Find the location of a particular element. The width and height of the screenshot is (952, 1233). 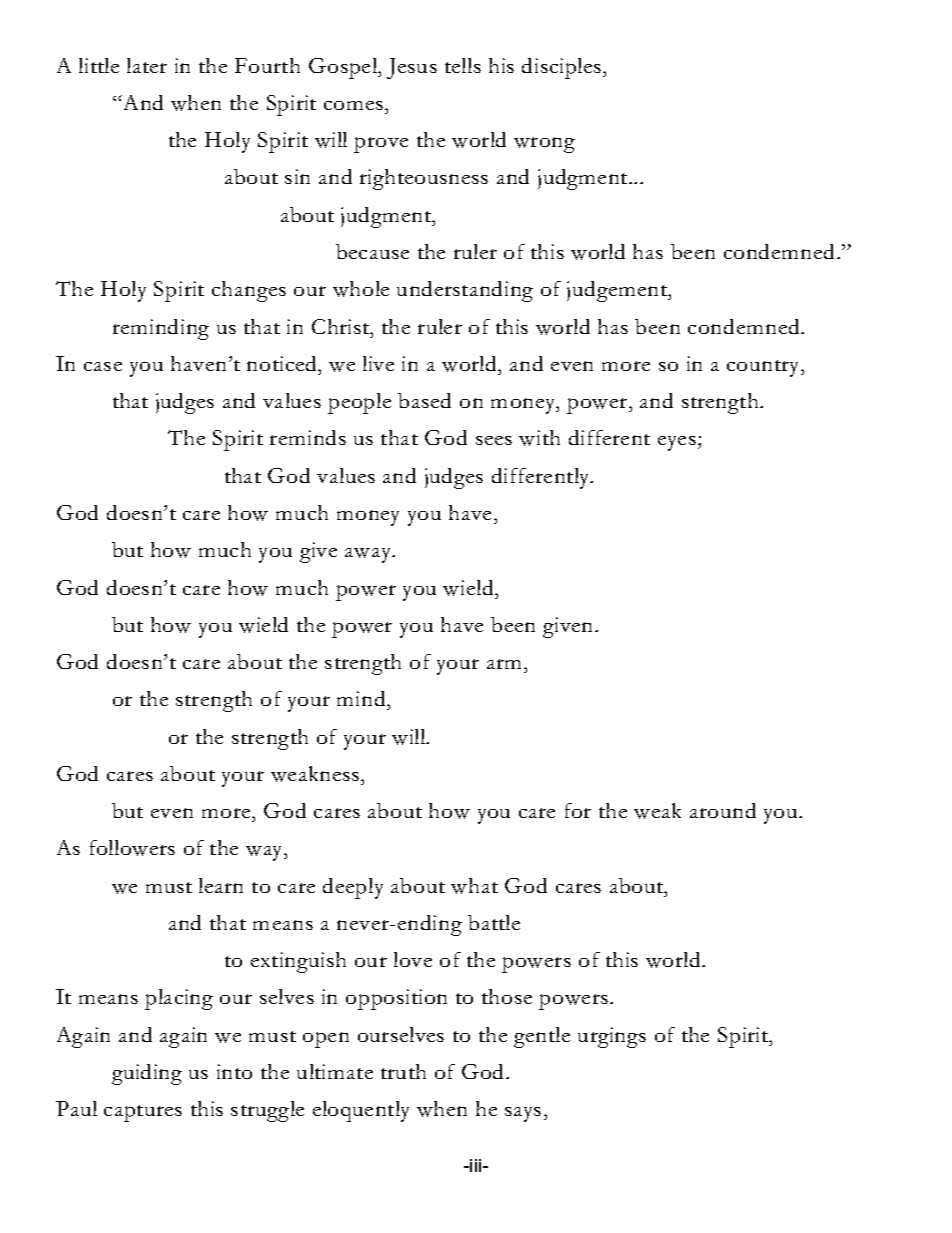

eyes is located at coordinates (677, 443).
